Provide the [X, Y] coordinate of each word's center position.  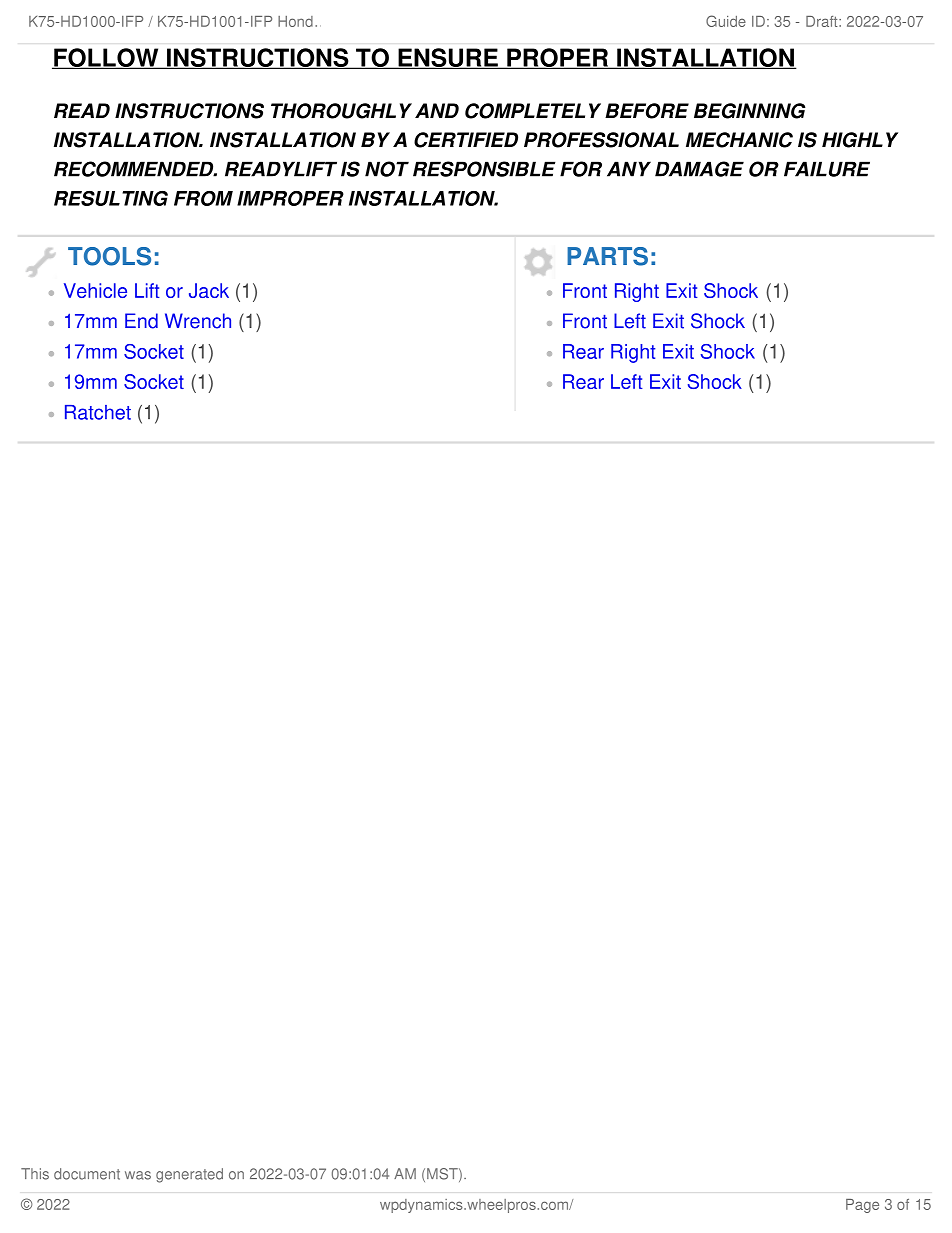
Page [862, 1206]
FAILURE [827, 169]
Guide [726, 21]
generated [189, 1175]
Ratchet [98, 412]
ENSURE [448, 58]
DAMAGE [699, 169]
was [138, 1175]
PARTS [607, 256]
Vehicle [95, 290]
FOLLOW [106, 58]
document [87, 1174]
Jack [209, 290]
